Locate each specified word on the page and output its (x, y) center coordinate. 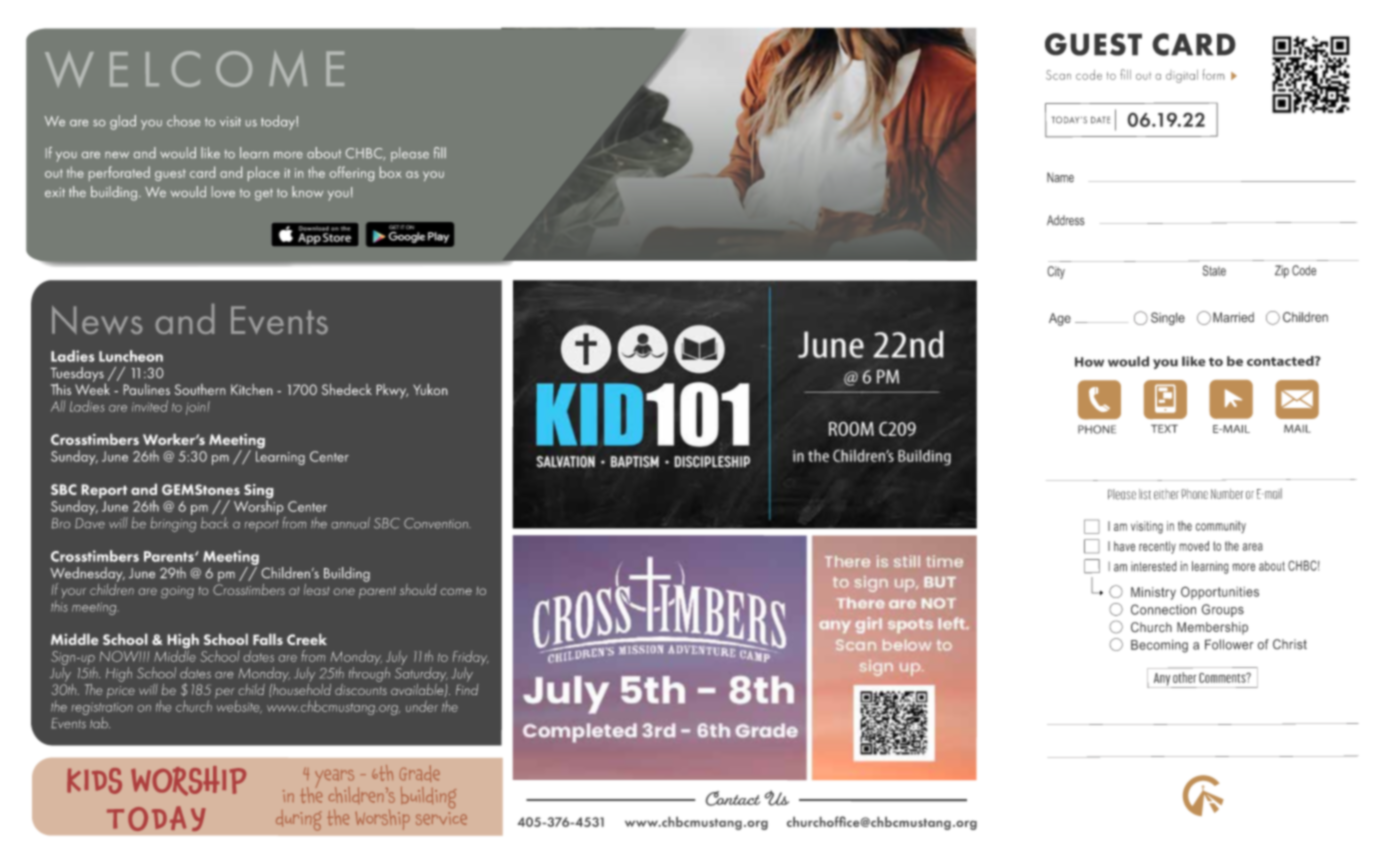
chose (183, 121)
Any (1161, 680)
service (441, 818)
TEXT (1164, 428)
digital (1182, 76)
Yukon (430, 389)
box (391, 172)
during (299, 820)
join (197, 409)
